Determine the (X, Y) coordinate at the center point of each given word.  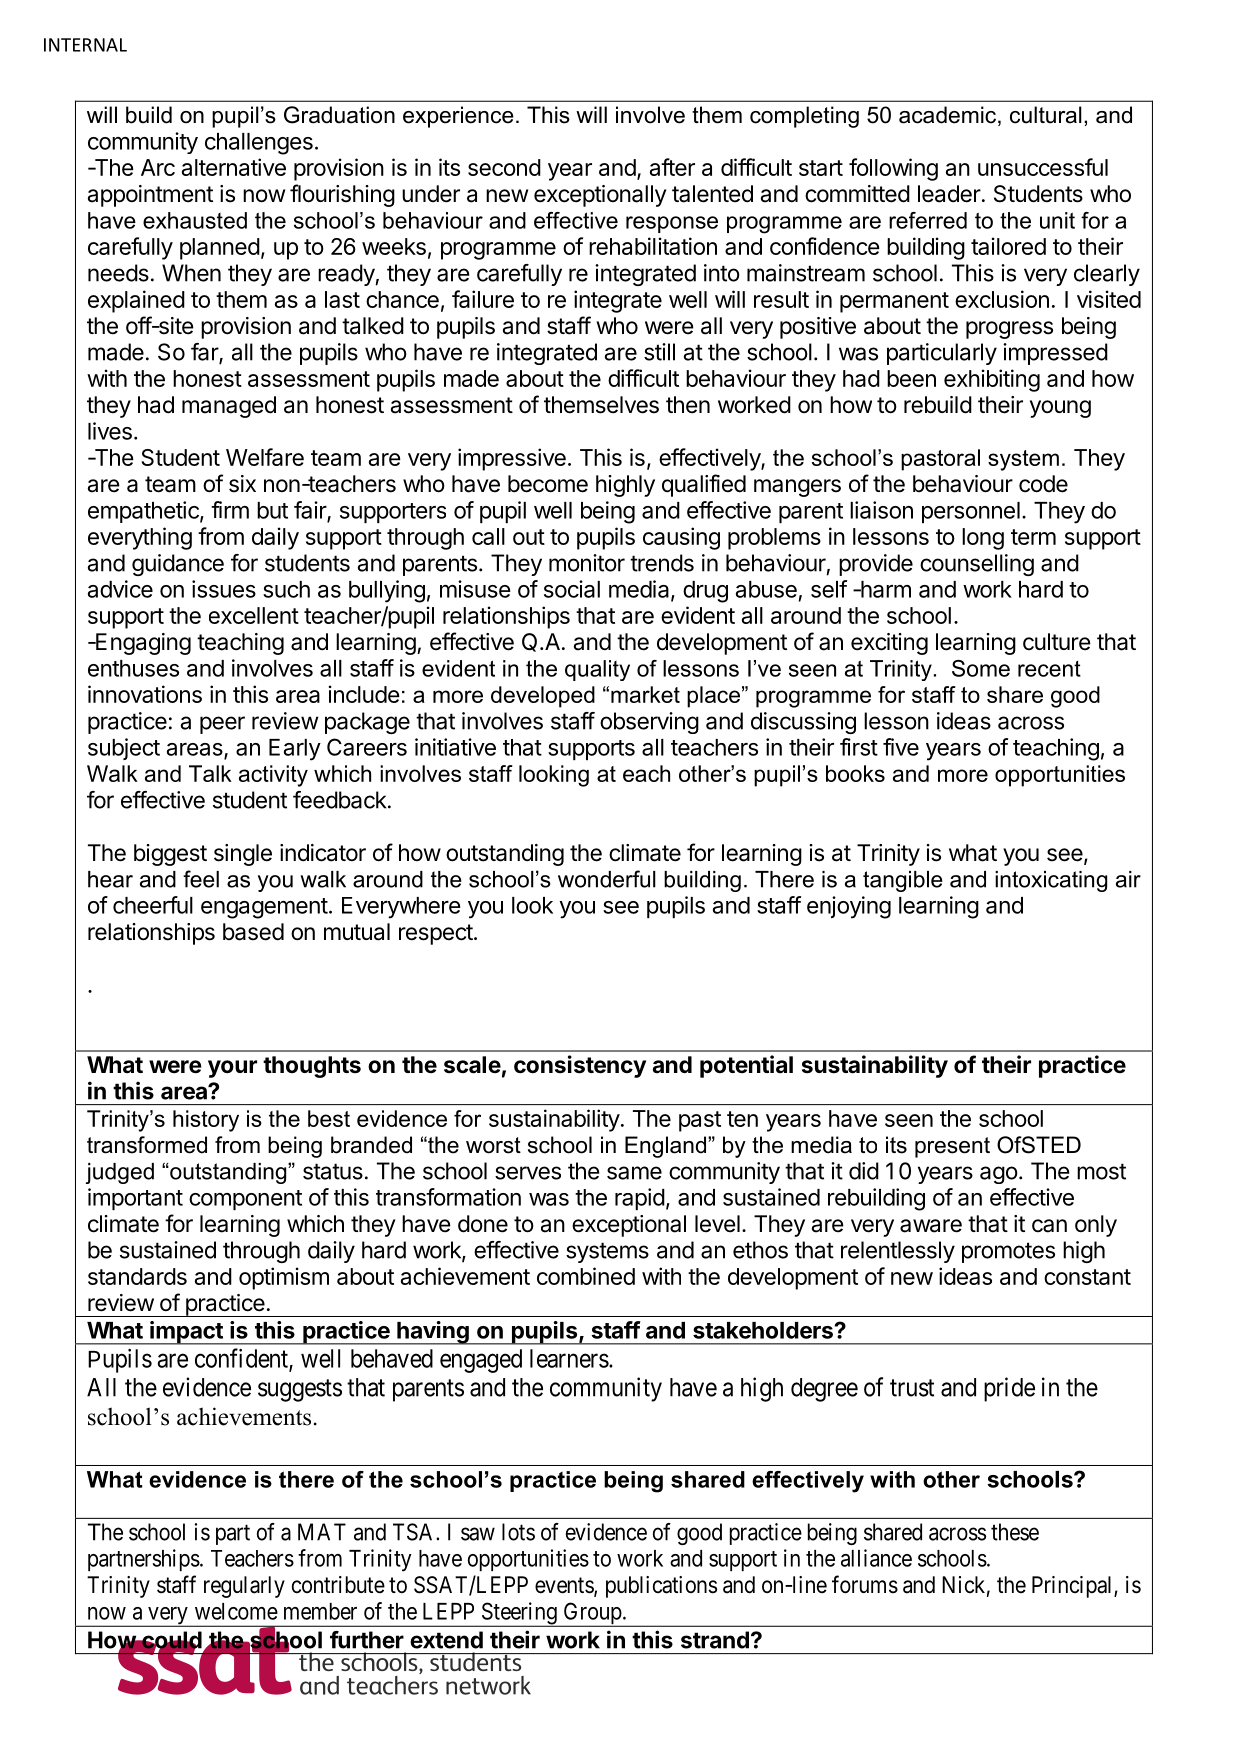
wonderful (607, 879)
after (672, 167)
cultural (1046, 115)
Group (592, 1614)
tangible (903, 881)
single (243, 855)
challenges (259, 144)
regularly (244, 1587)
